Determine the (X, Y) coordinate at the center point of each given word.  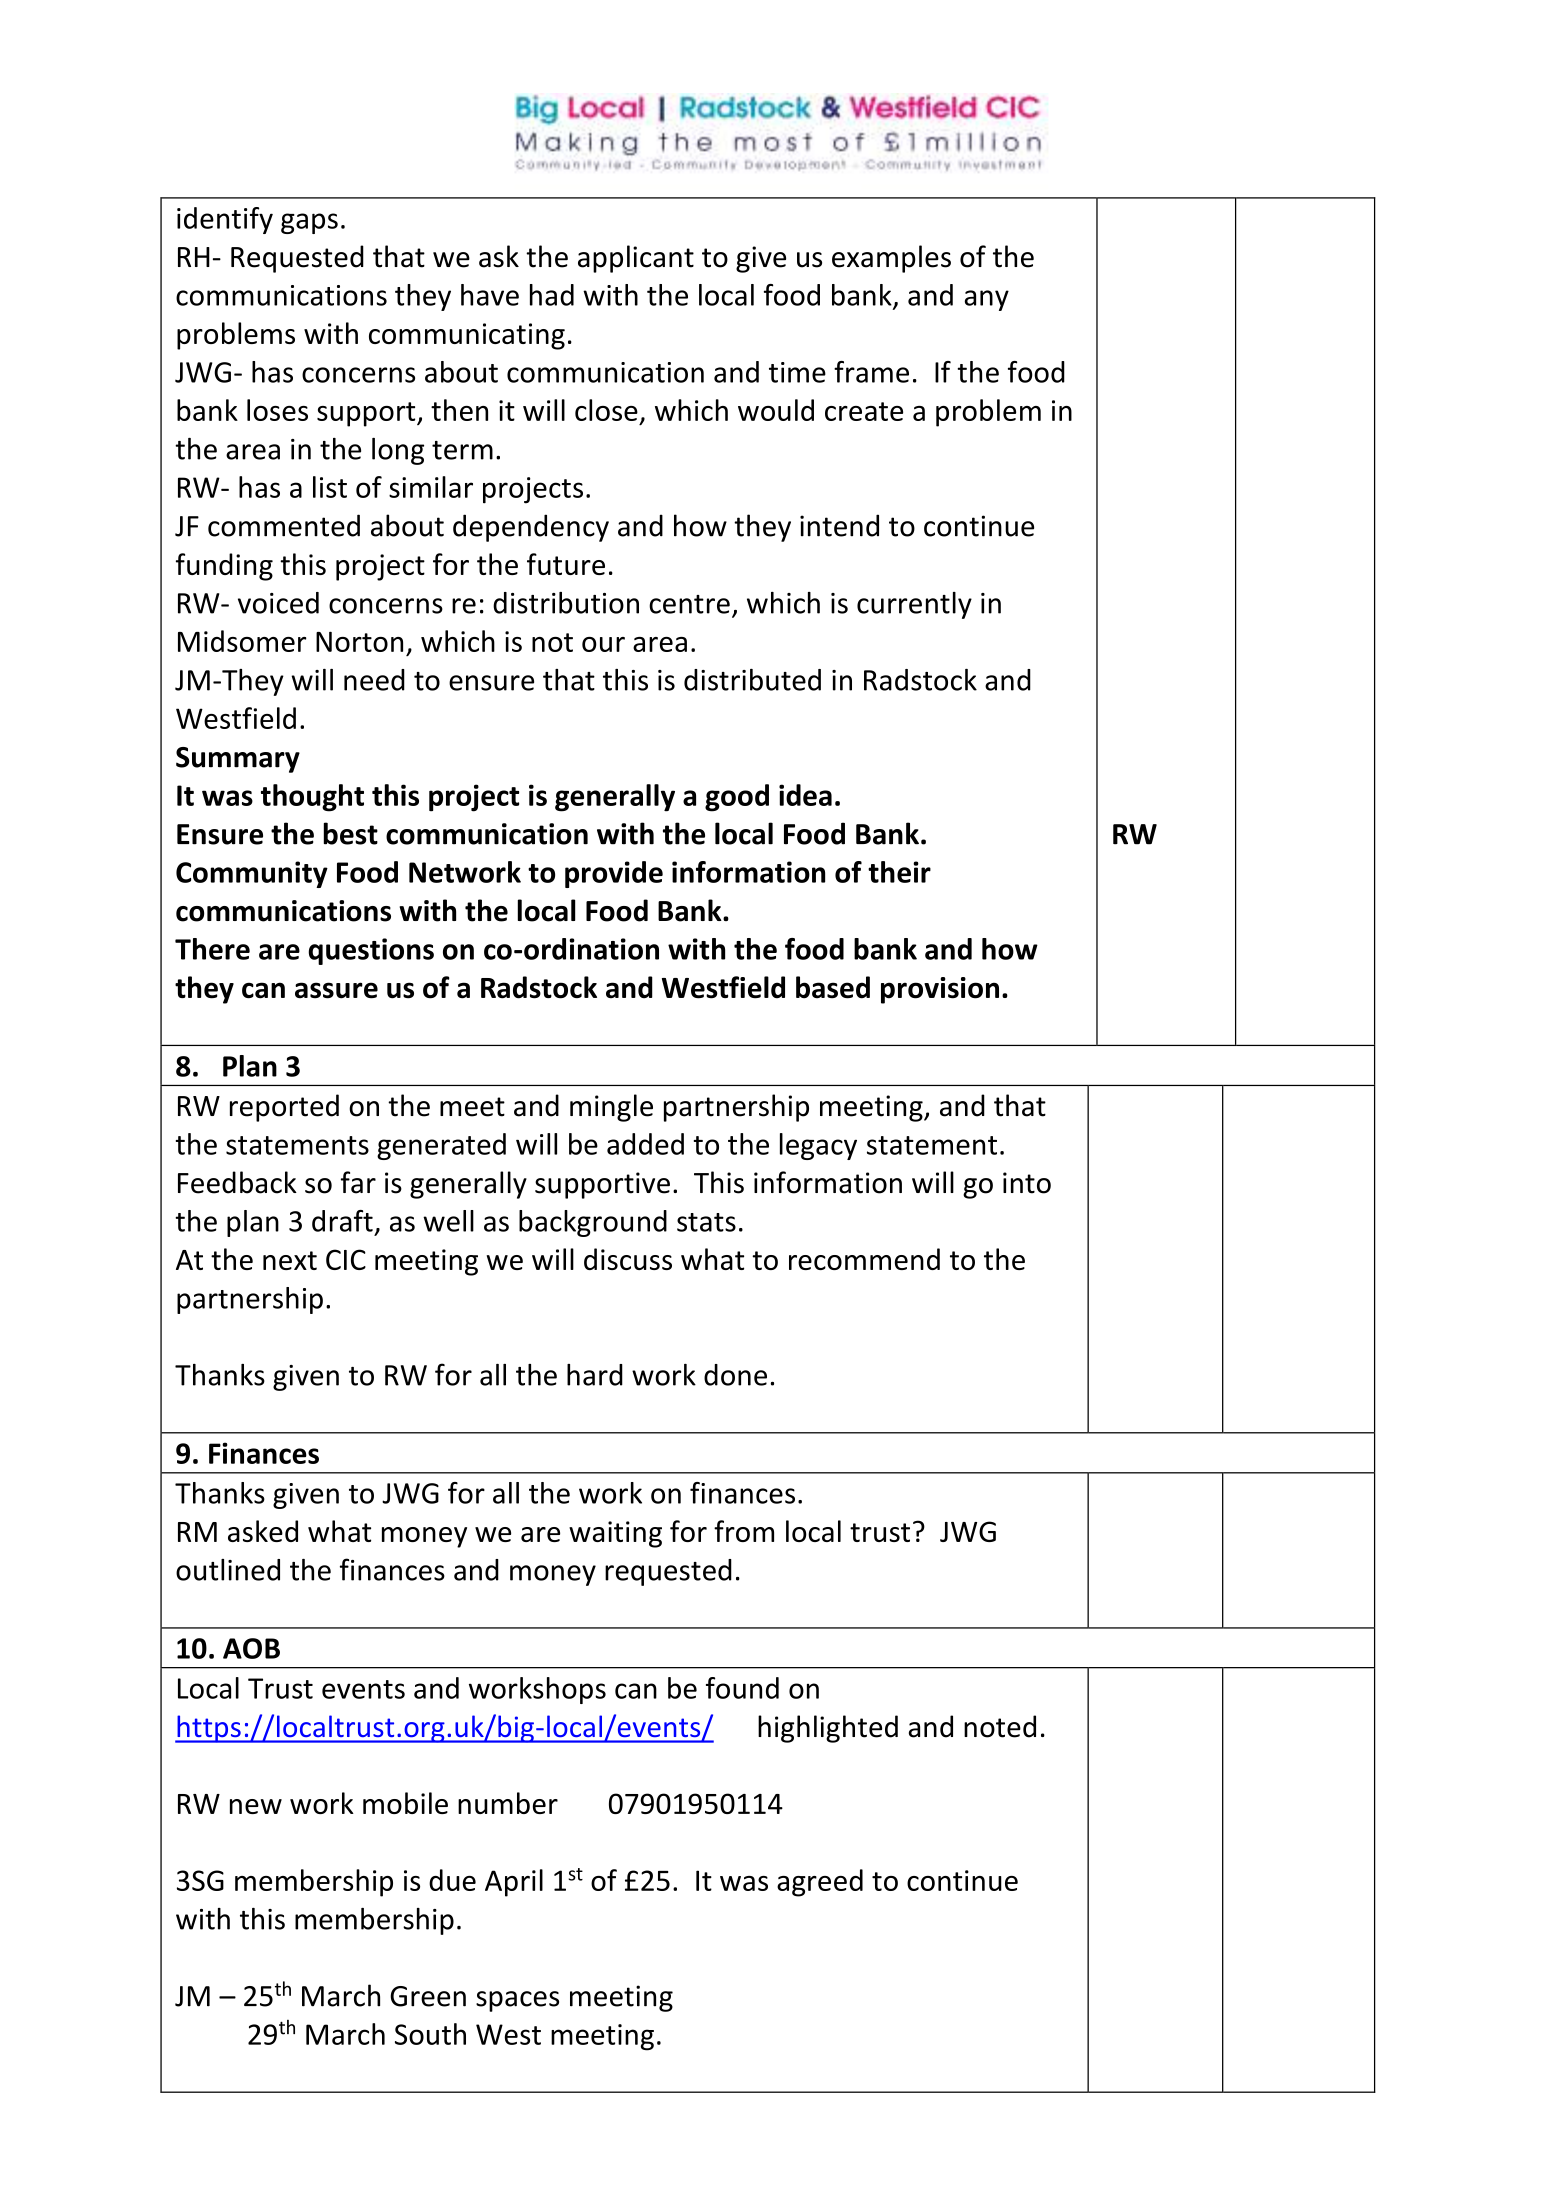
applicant (636, 259)
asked (263, 1531)
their (899, 872)
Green (428, 1996)
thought (312, 798)
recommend (864, 1259)
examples (891, 259)
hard (595, 1375)
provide (614, 874)
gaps (309, 223)
